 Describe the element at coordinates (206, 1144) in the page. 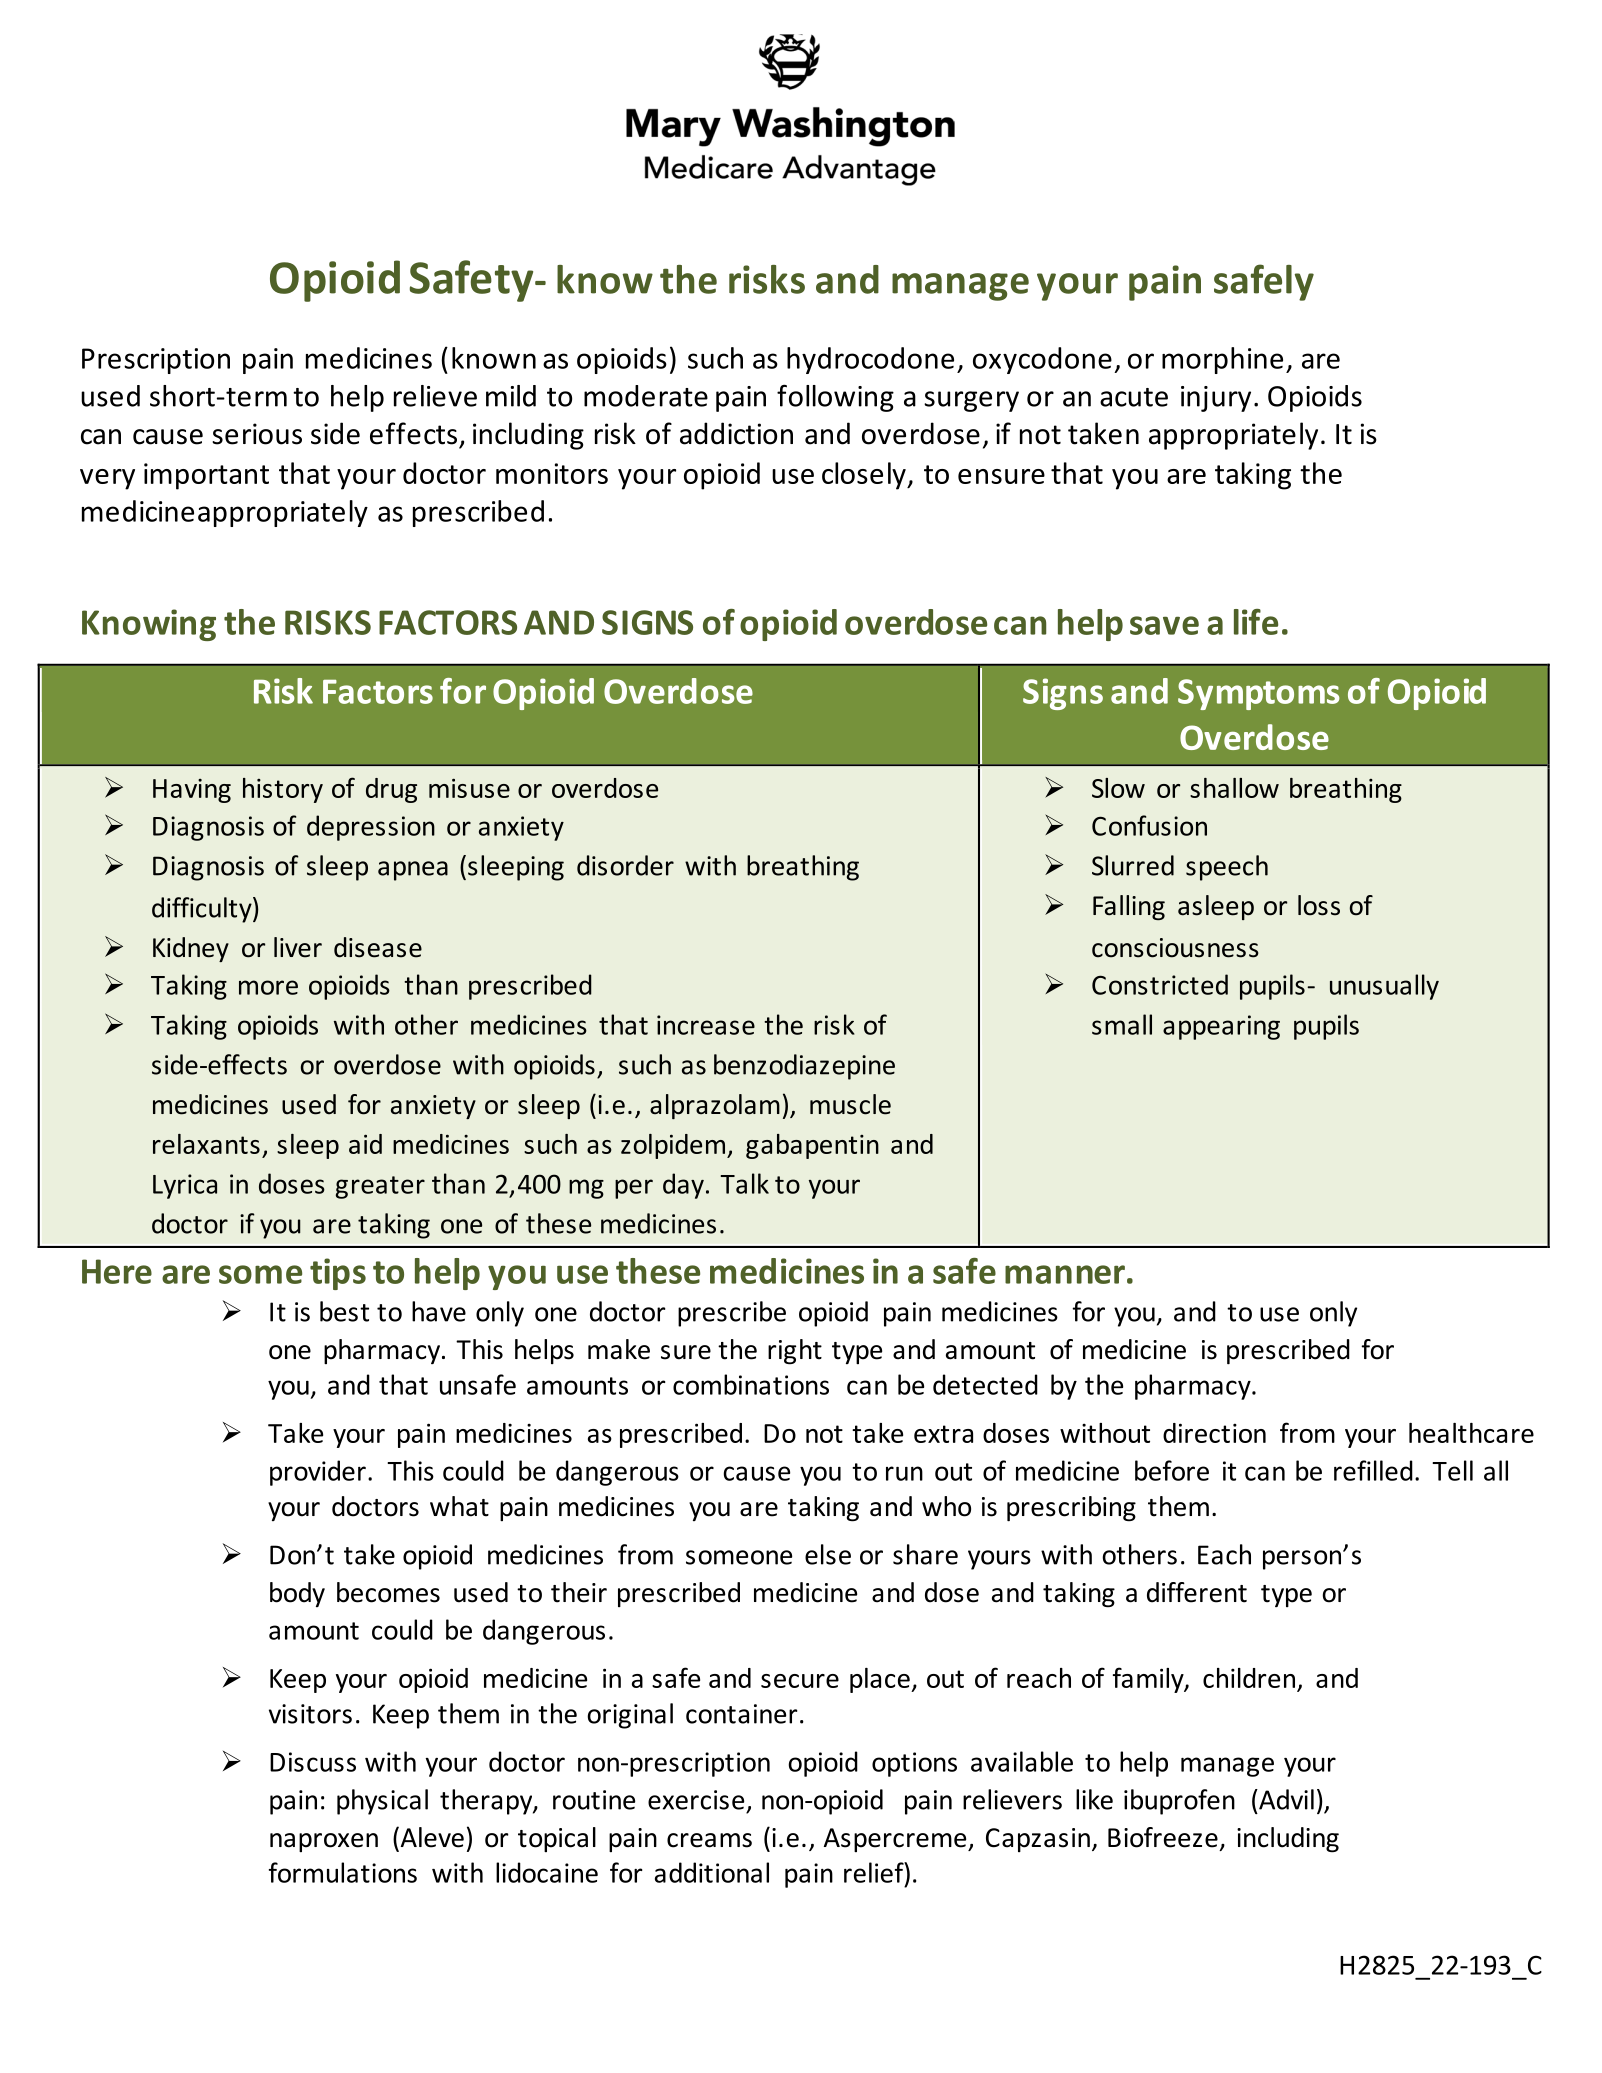

I see `relaxants` at that location.
